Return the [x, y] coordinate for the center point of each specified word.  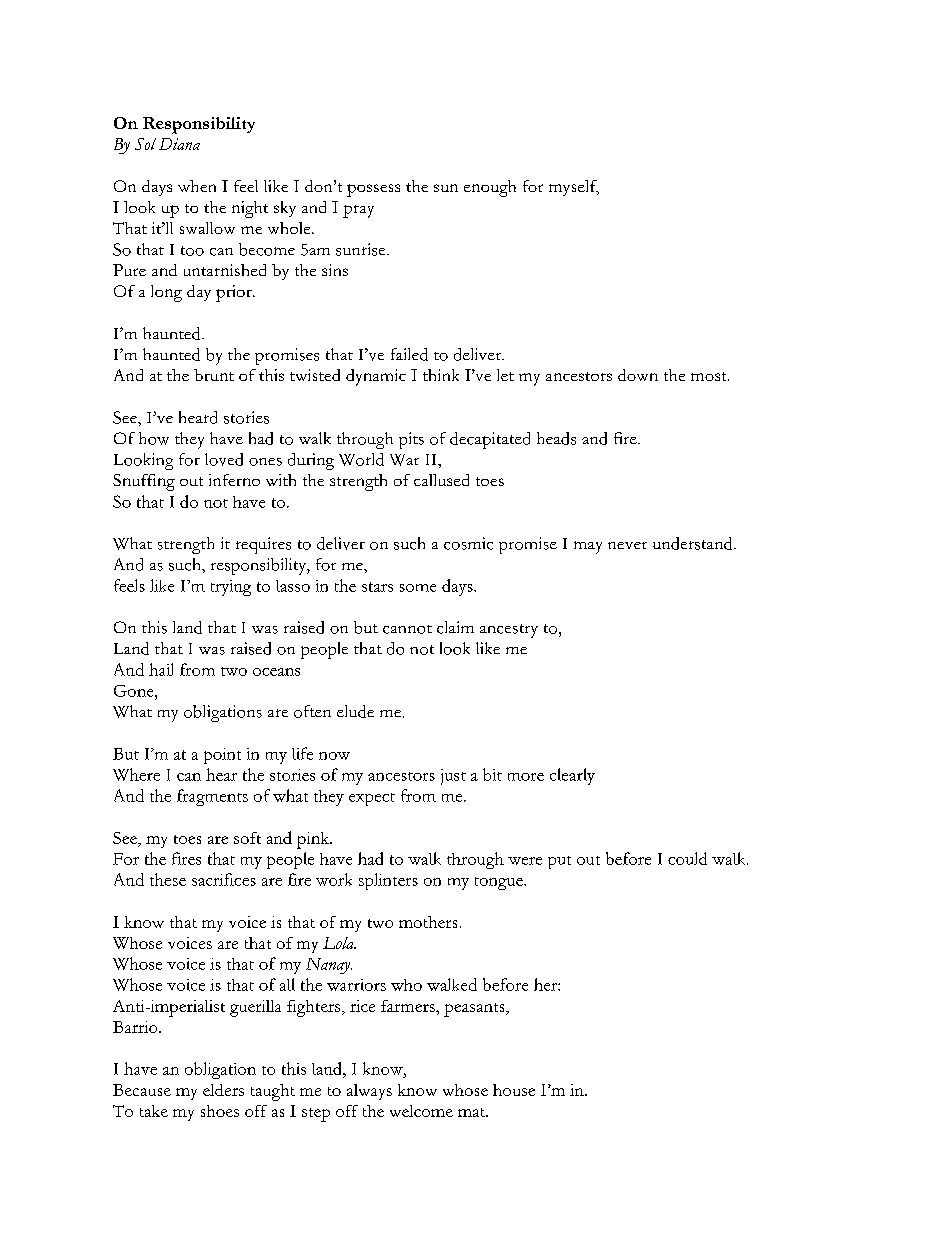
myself [574, 188]
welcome [421, 1111]
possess [373, 190]
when [197, 186]
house [514, 1090]
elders [223, 1090]
